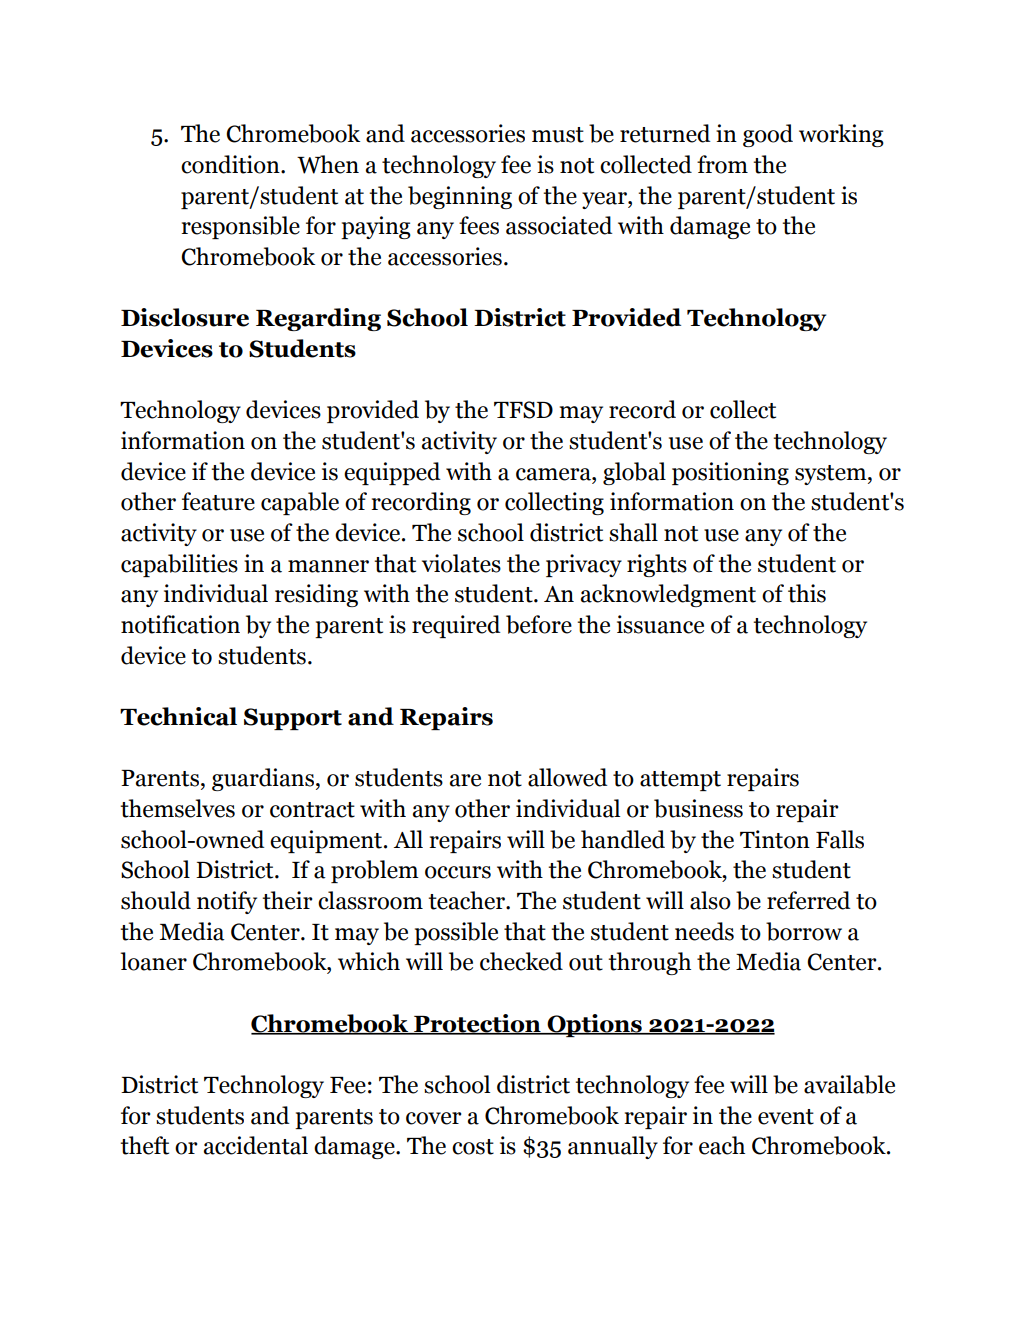  I want to click on required, so click(456, 626).
